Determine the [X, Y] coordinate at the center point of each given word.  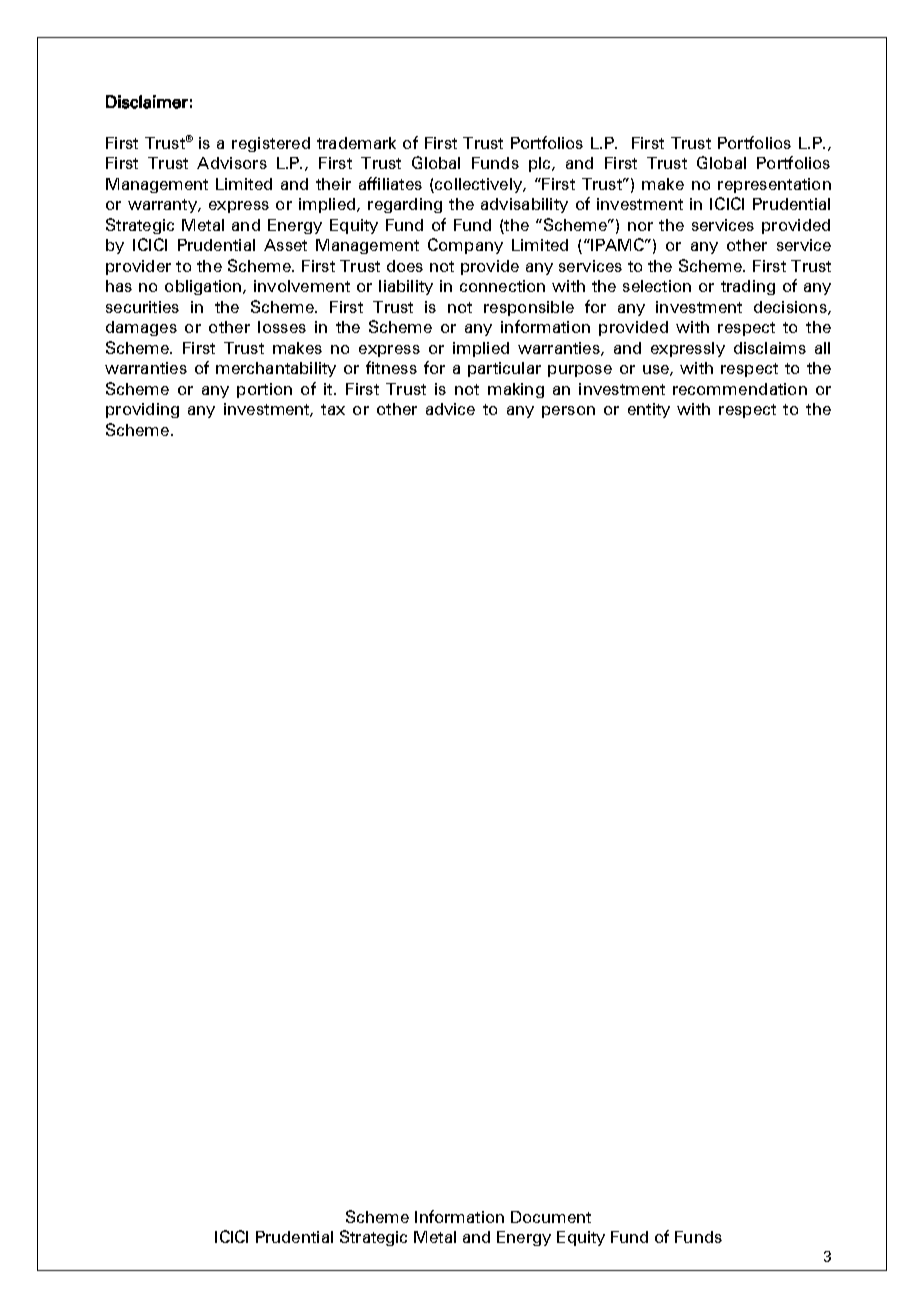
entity [649, 410]
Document [551, 1217]
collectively [478, 185]
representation [774, 185]
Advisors [232, 163]
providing [142, 410]
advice [450, 409]
